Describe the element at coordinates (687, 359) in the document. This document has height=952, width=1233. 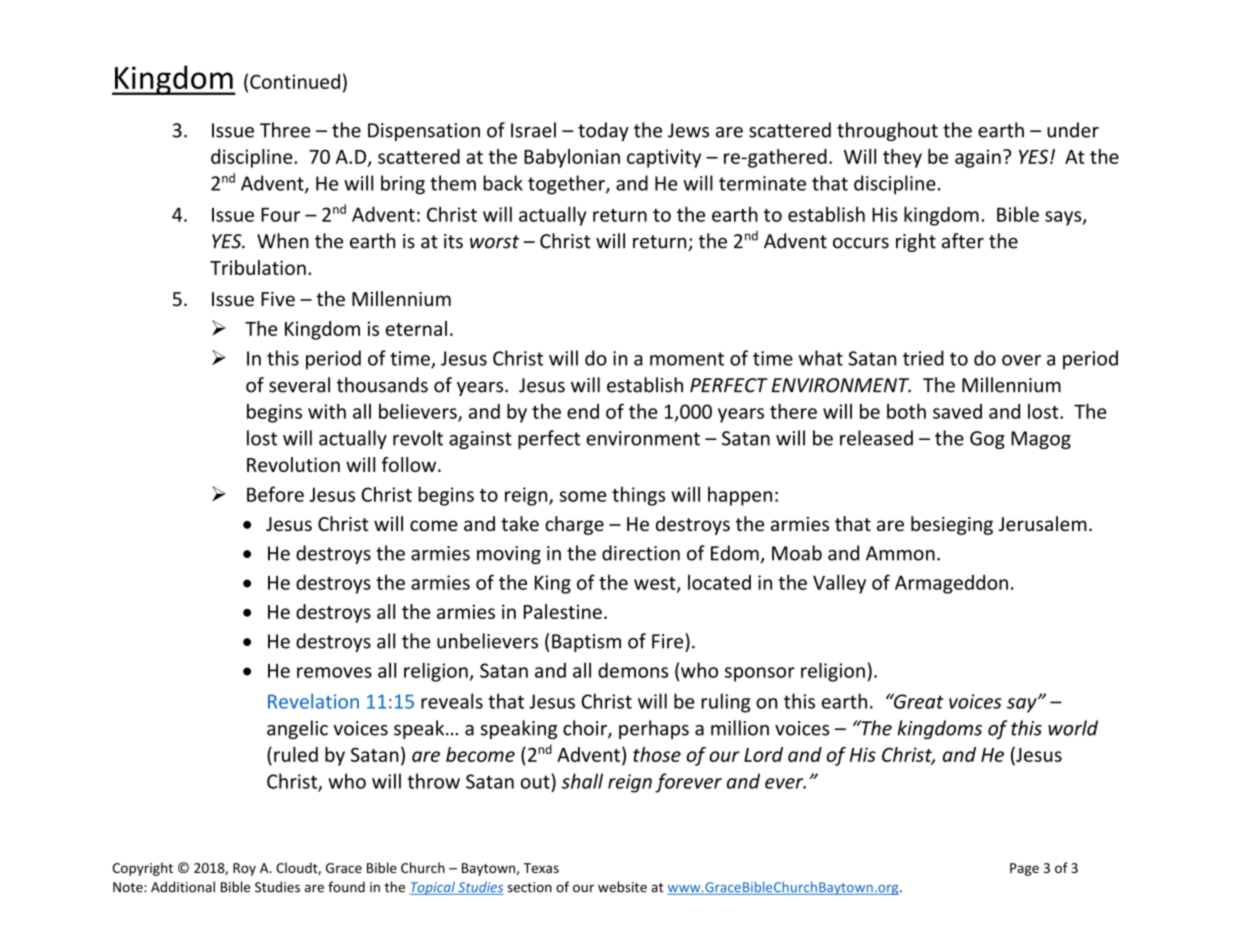
I see `moment` at that location.
